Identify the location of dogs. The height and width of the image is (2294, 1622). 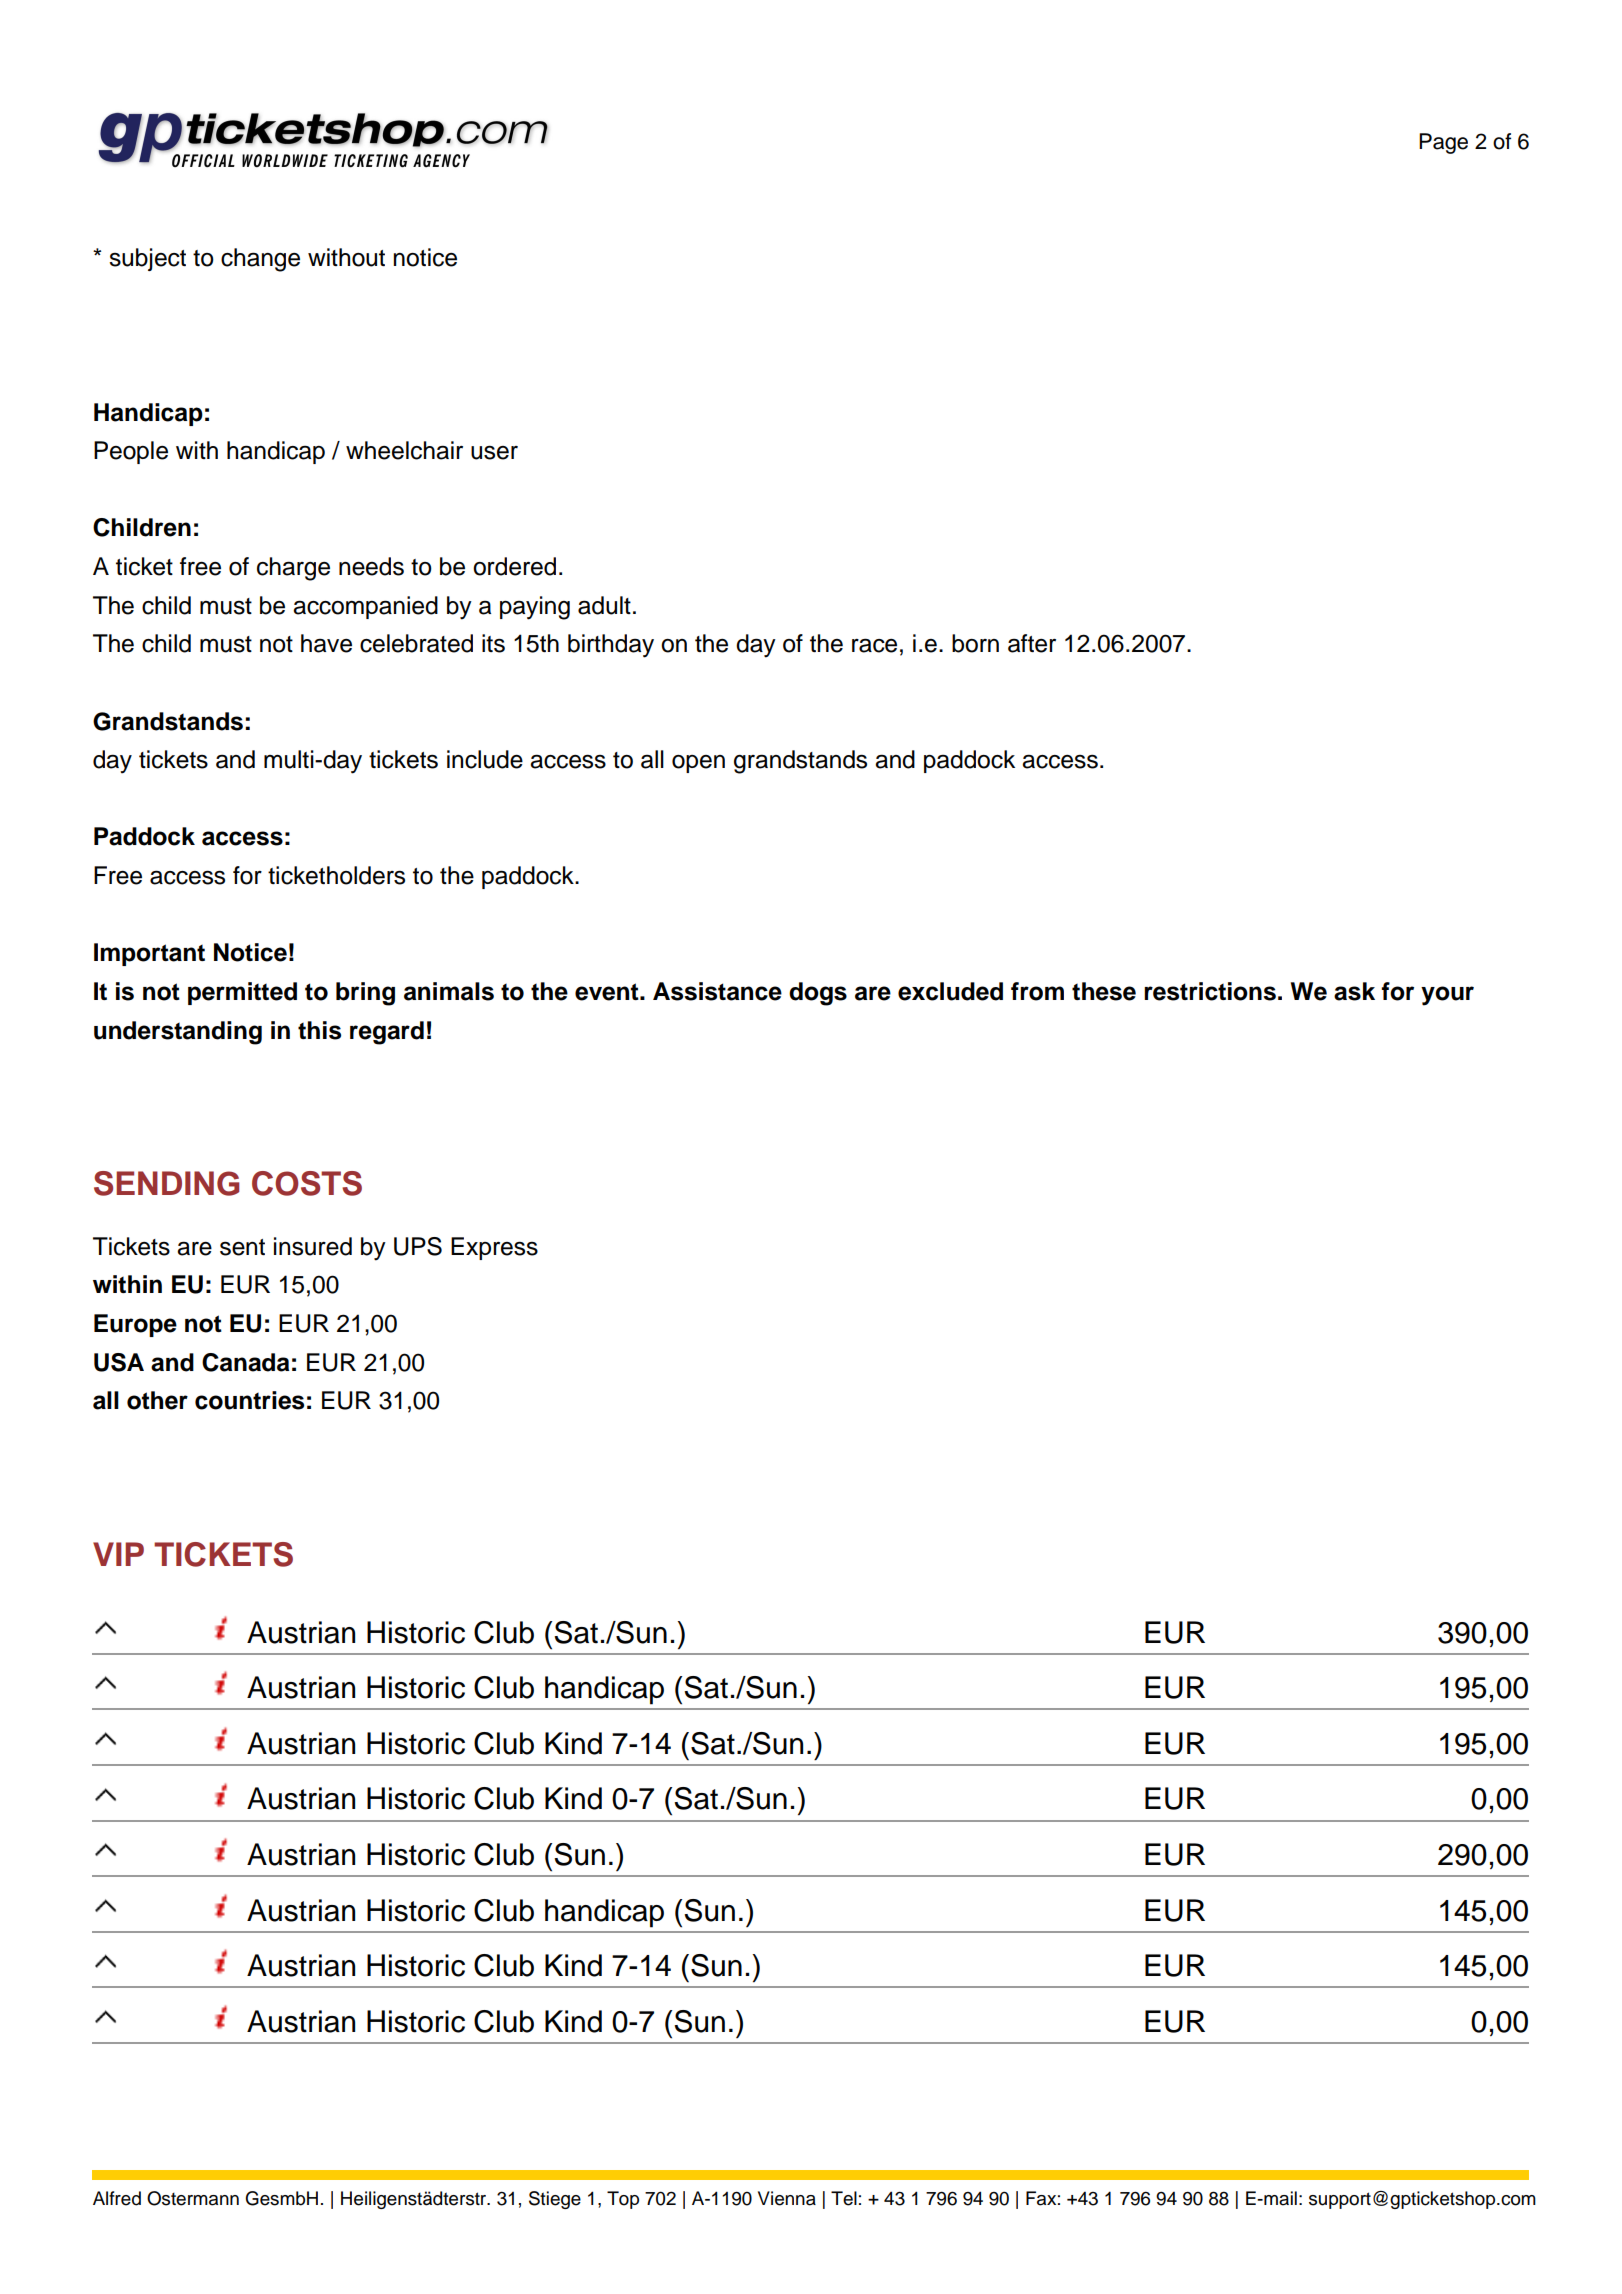
(818, 994).
